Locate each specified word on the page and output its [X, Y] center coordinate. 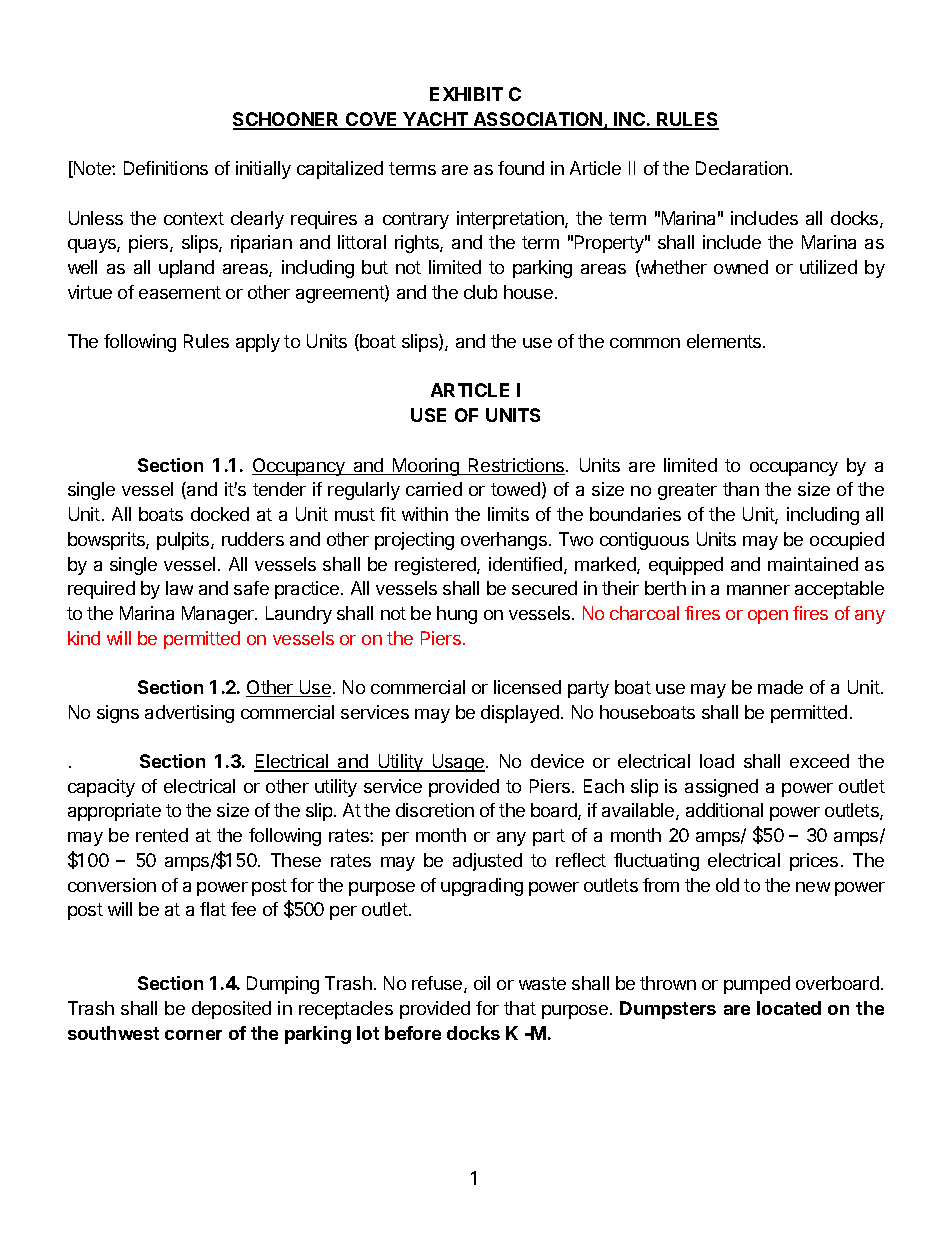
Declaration [742, 168]
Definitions [166, 168]
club [480, 292]
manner [758, 590]
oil [482, 983]
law [179, 588]
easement [180, 292]
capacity [101, 788]
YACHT [436, 120]
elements [725, 341]
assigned [721, 788]
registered [436, 566]
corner [193, 1035]
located [789, 1008]
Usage [458, 763]
